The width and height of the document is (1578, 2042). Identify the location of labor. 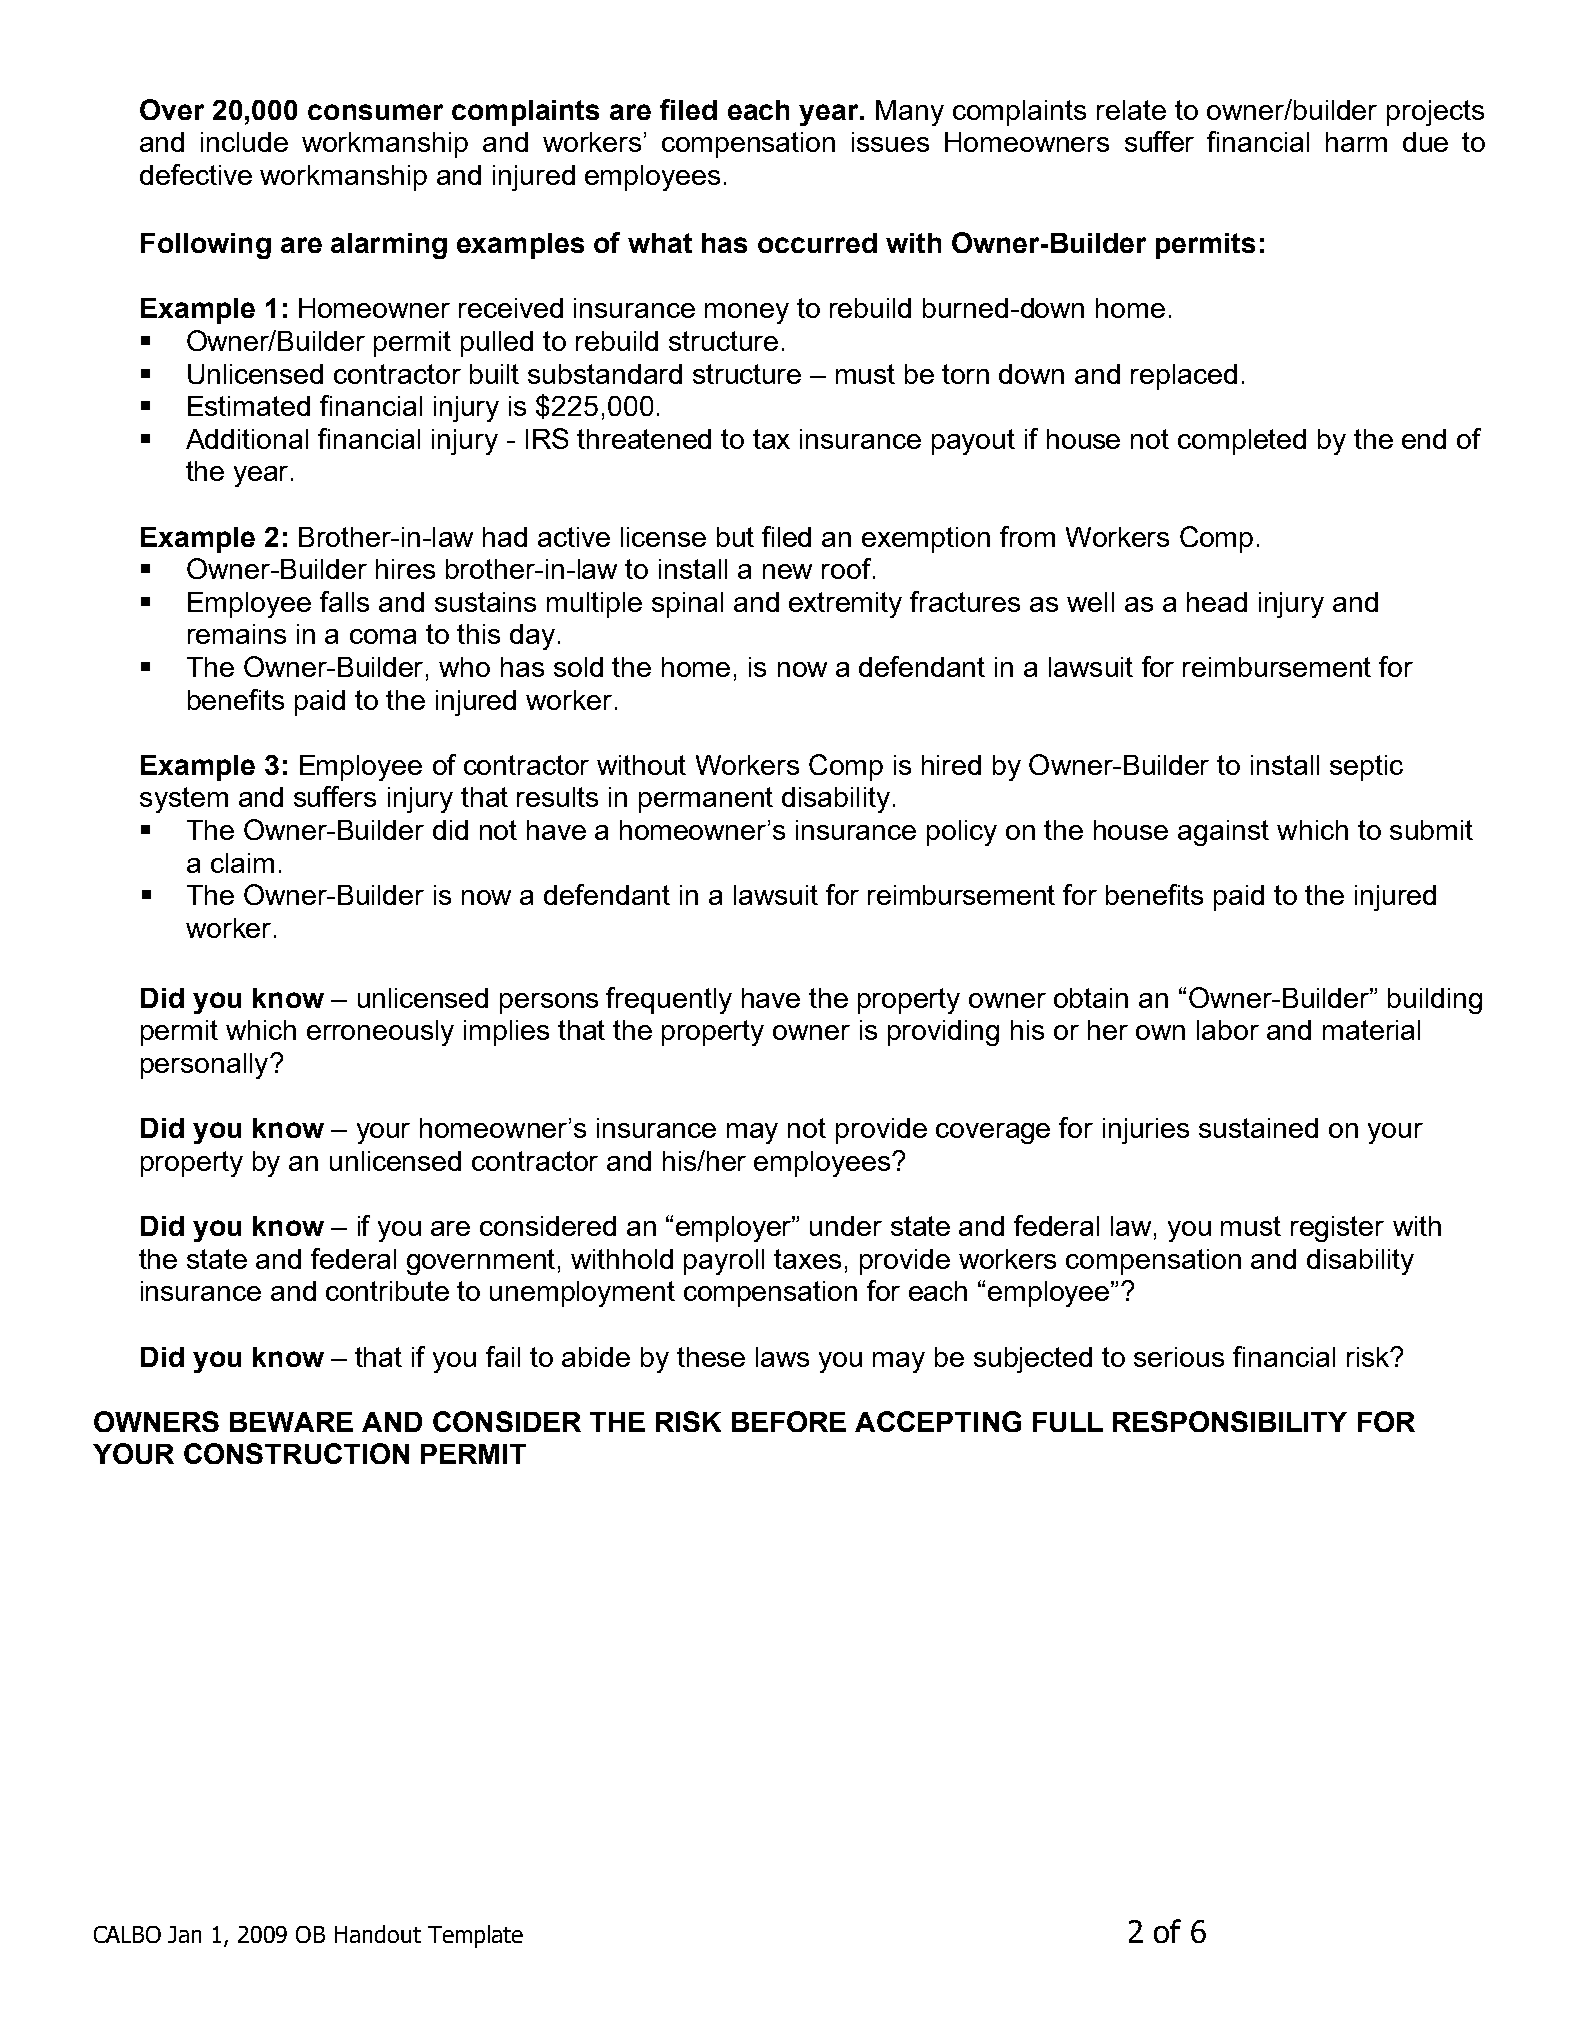
(1228, 1030).
